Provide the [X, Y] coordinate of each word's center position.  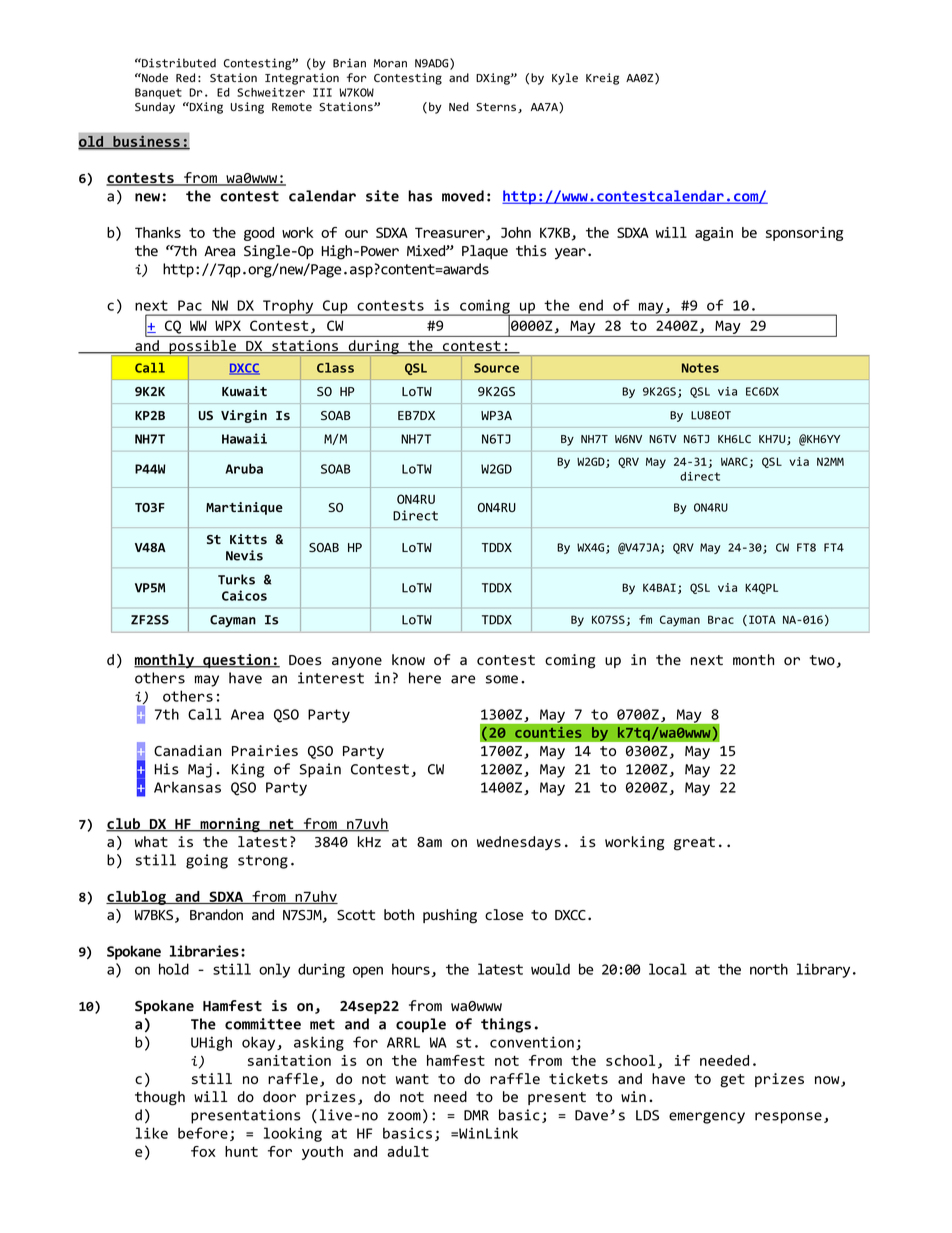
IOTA [762, 619]
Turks [236, 579]
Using [247, 108]
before [203, 1133]
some [502, 679]
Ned [459, 107]
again [714, 234]
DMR [476, 1115]
